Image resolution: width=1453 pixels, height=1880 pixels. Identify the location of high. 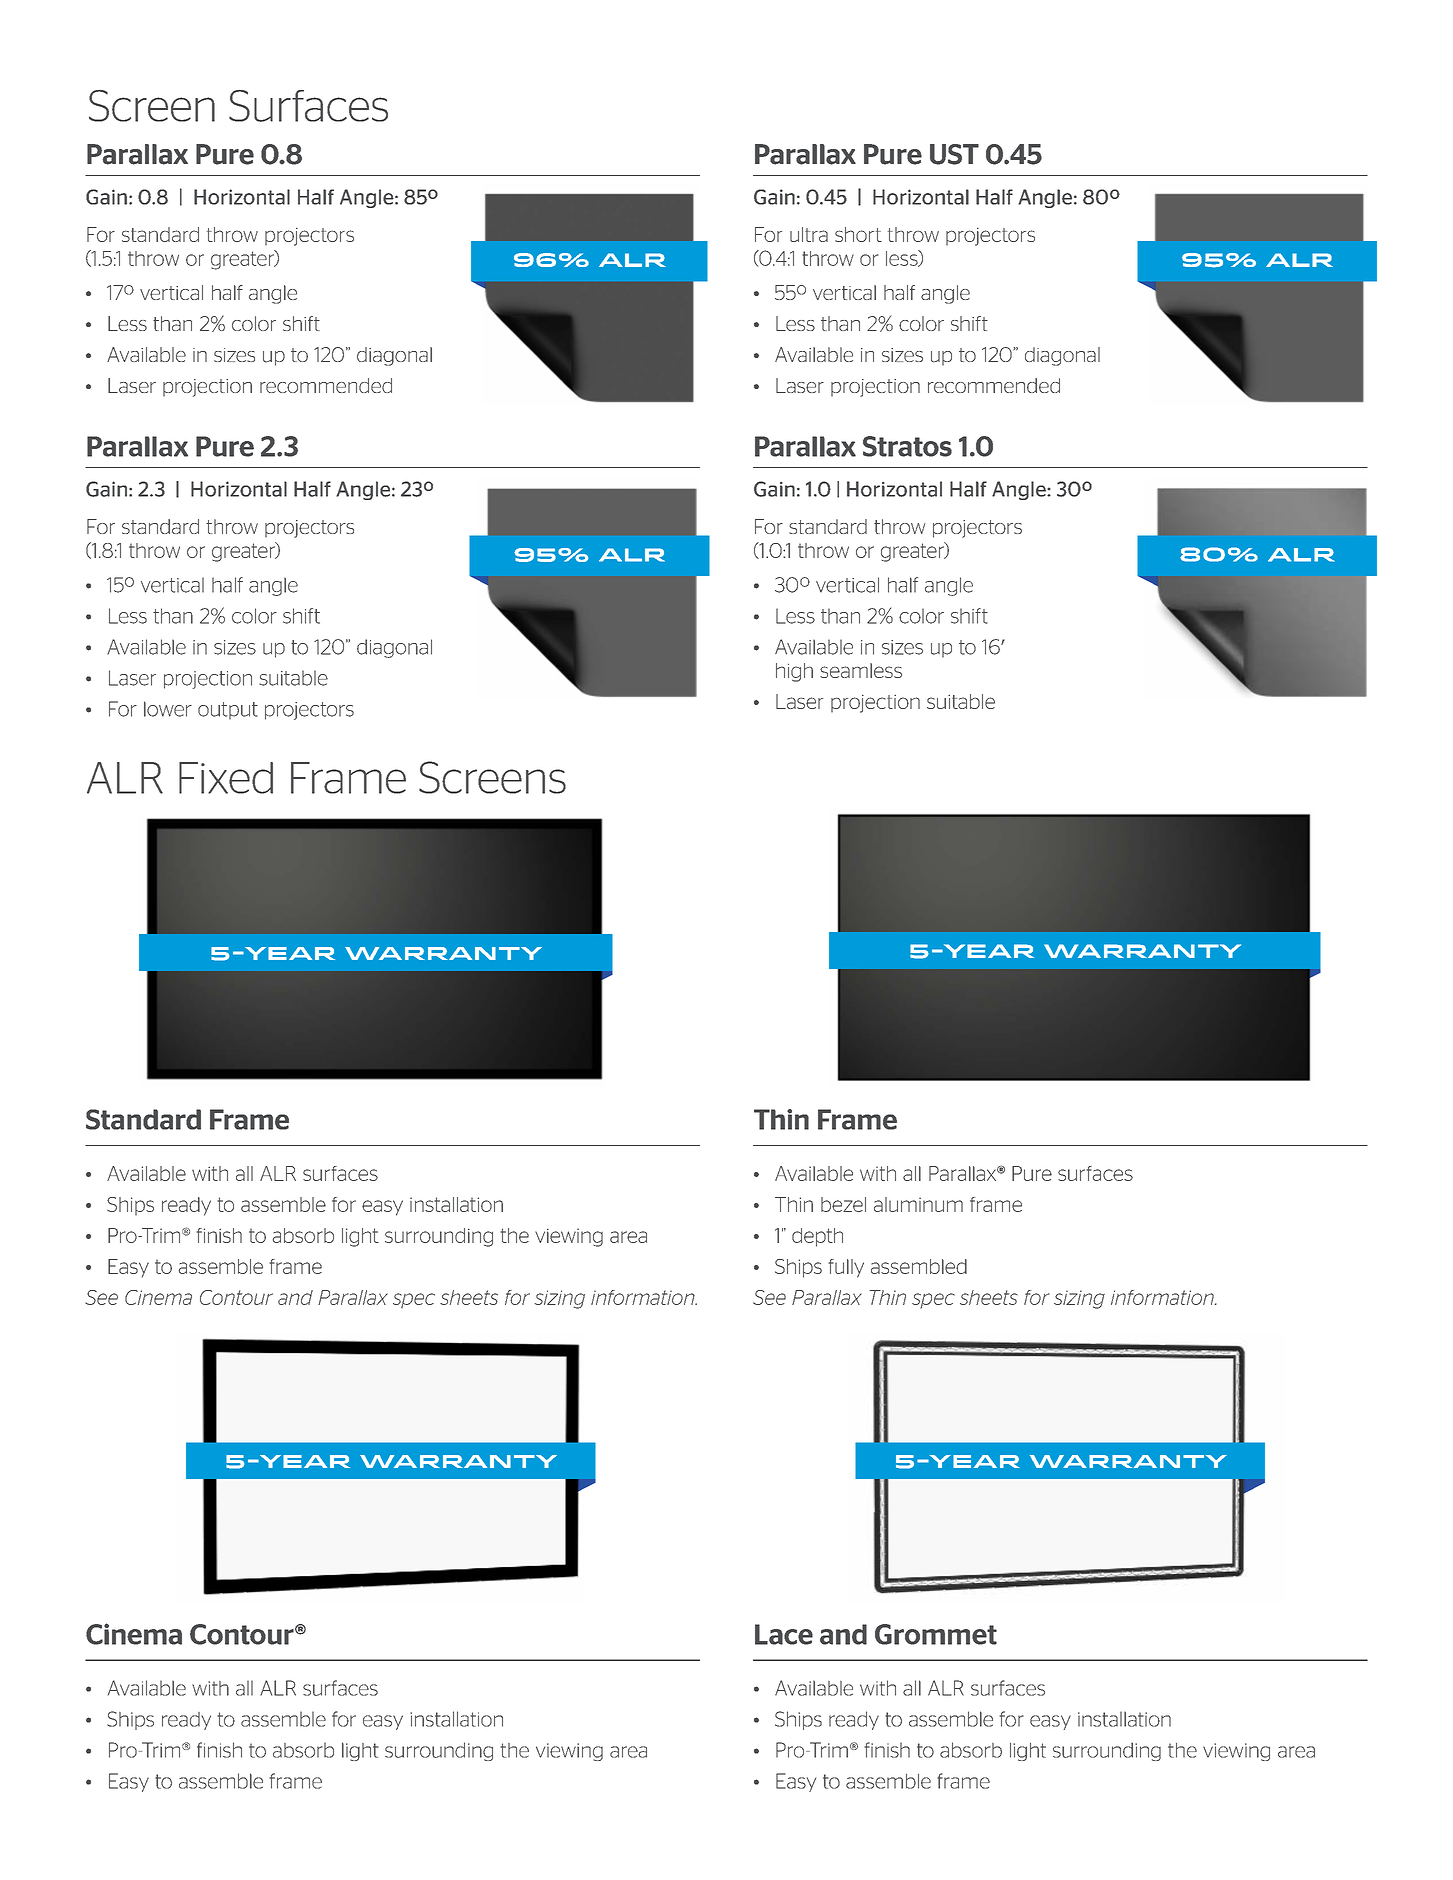
(794, 672).
